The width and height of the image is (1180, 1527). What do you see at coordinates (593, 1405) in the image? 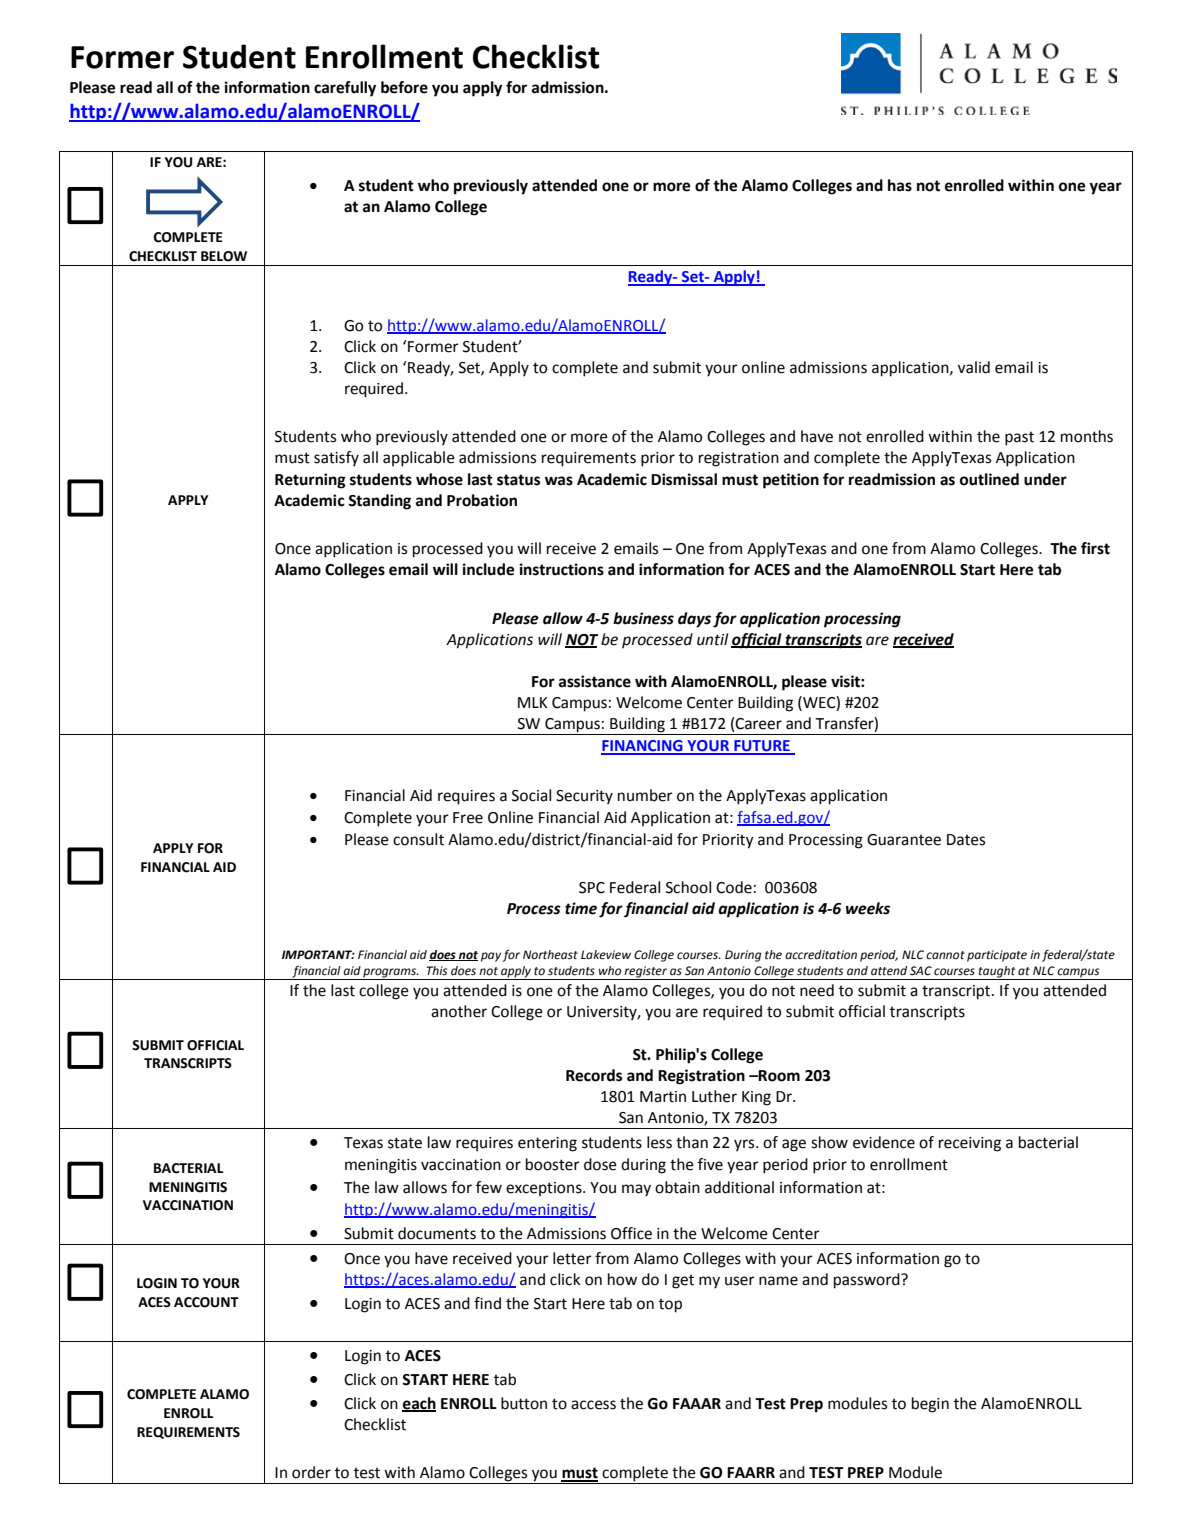
I see `access` at bounding box center [593, 1405].
